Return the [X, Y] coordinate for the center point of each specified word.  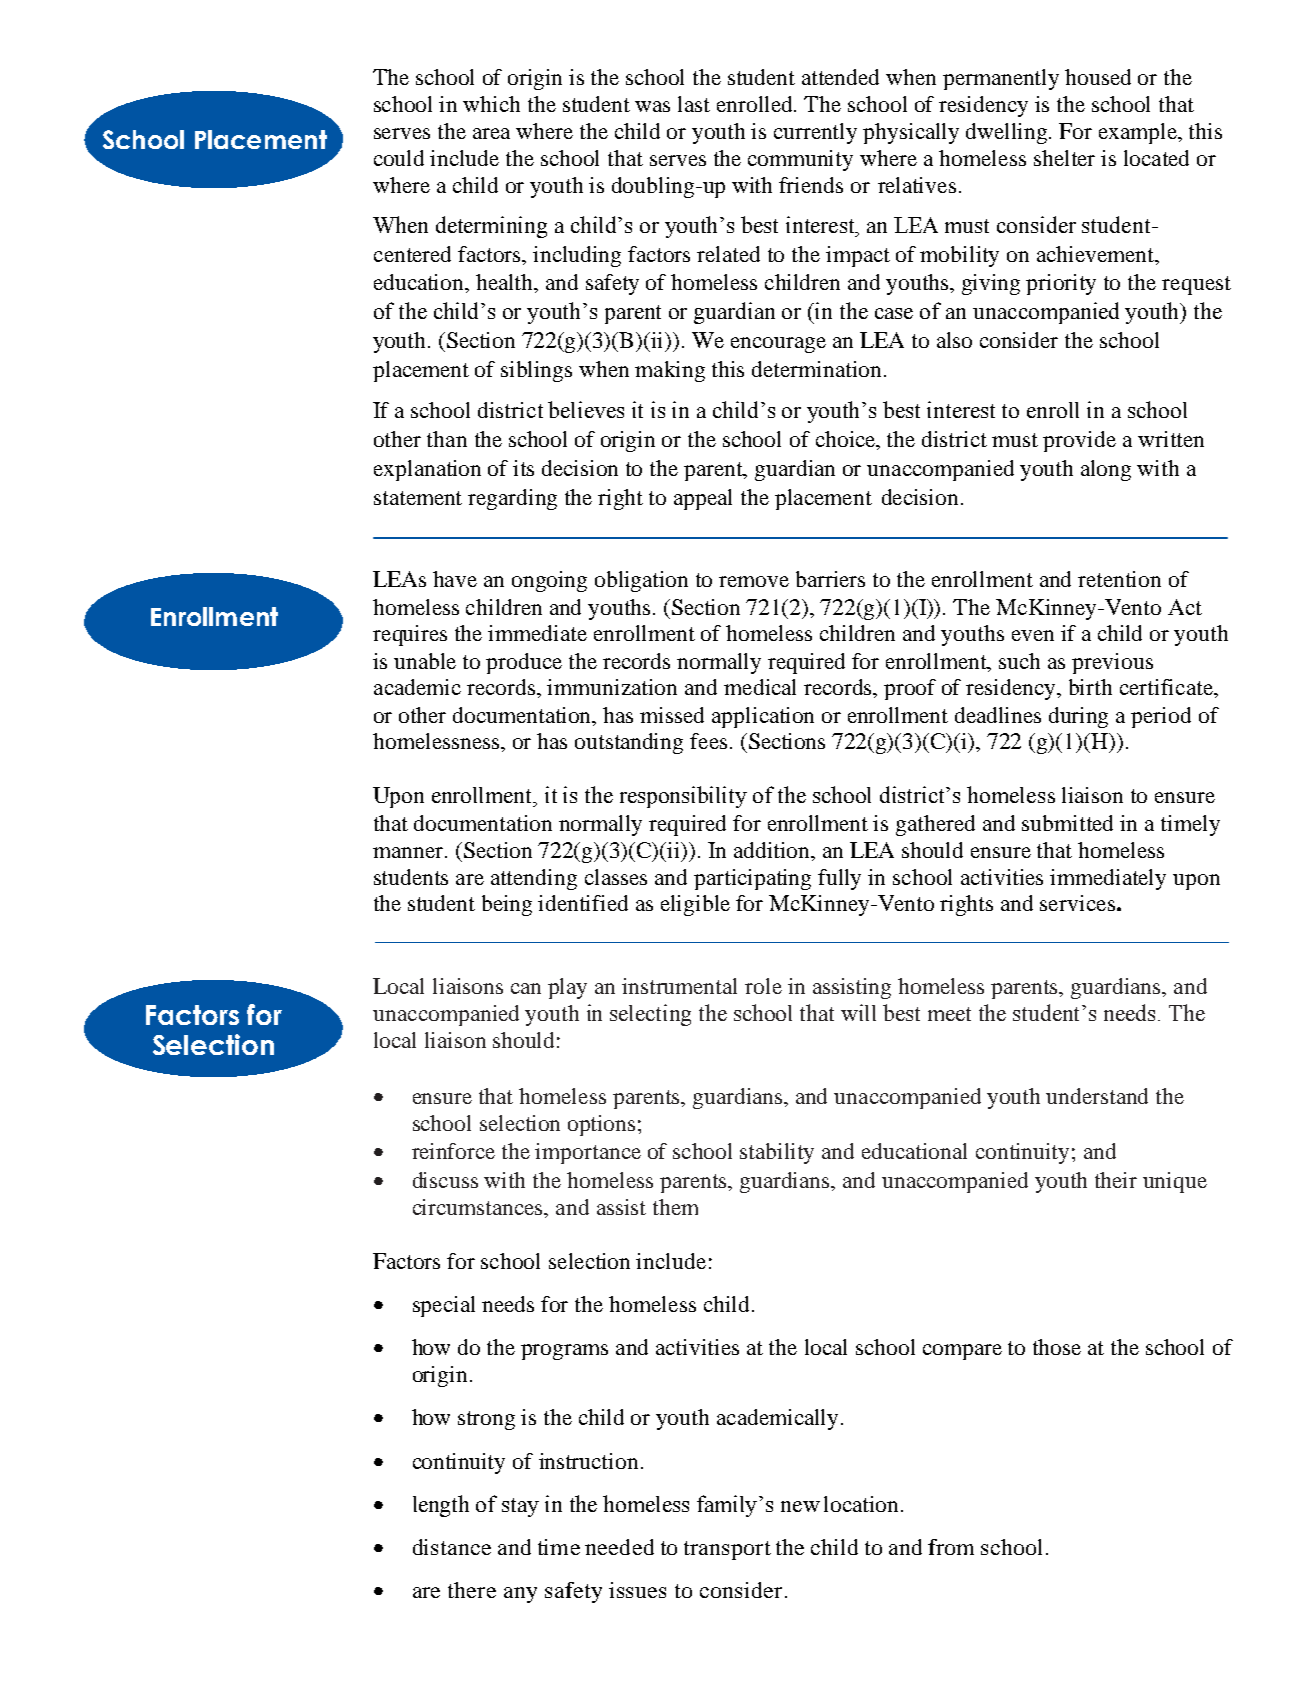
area [491, 133]
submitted [1067, 823]
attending [534, 879]
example [1139, 133]
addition [773, 850]
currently [815, 133]
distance [452, 1547]
